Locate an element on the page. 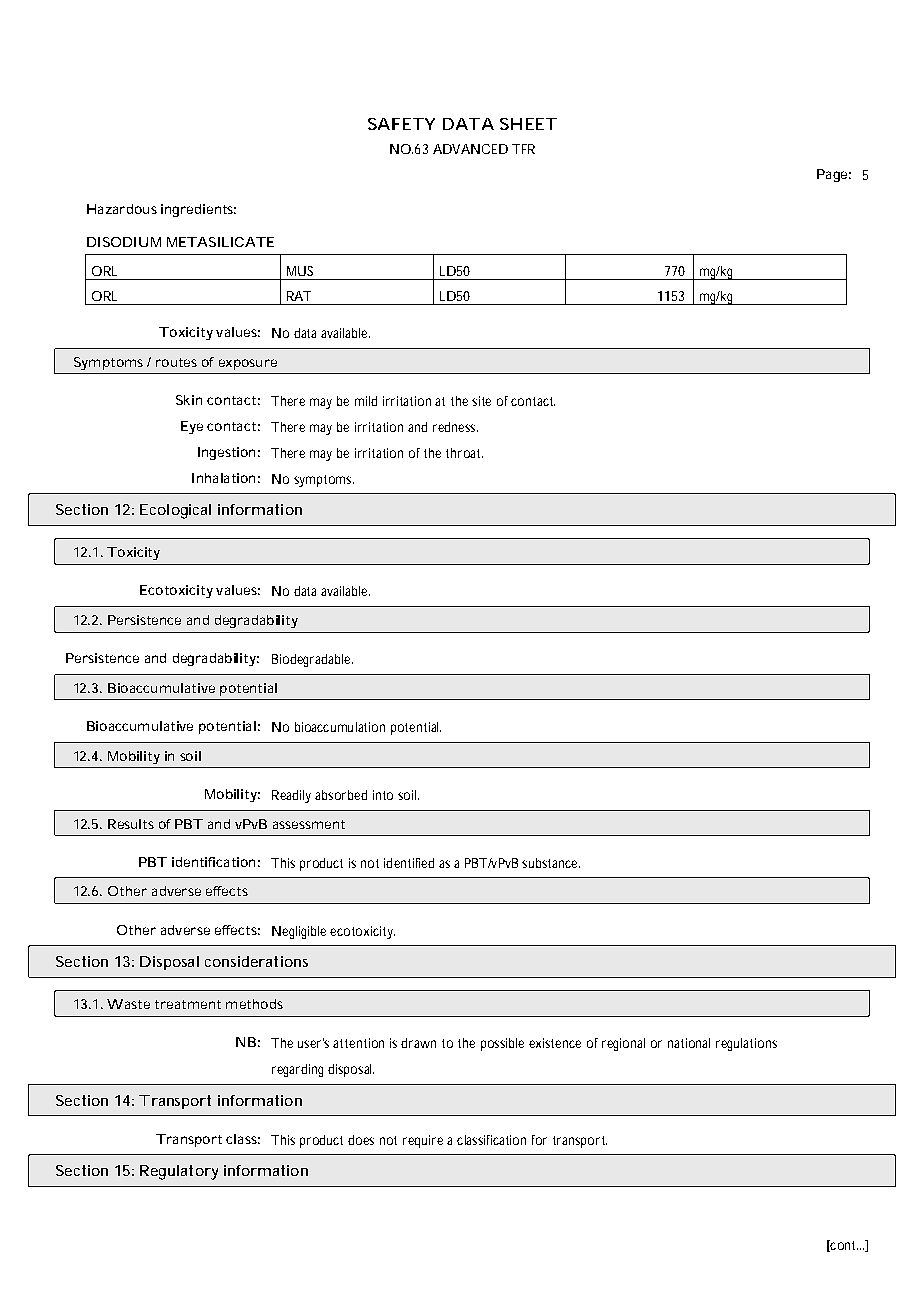 The height and width of the document is (1308, 924). into is located at coordinates (383, 795).
